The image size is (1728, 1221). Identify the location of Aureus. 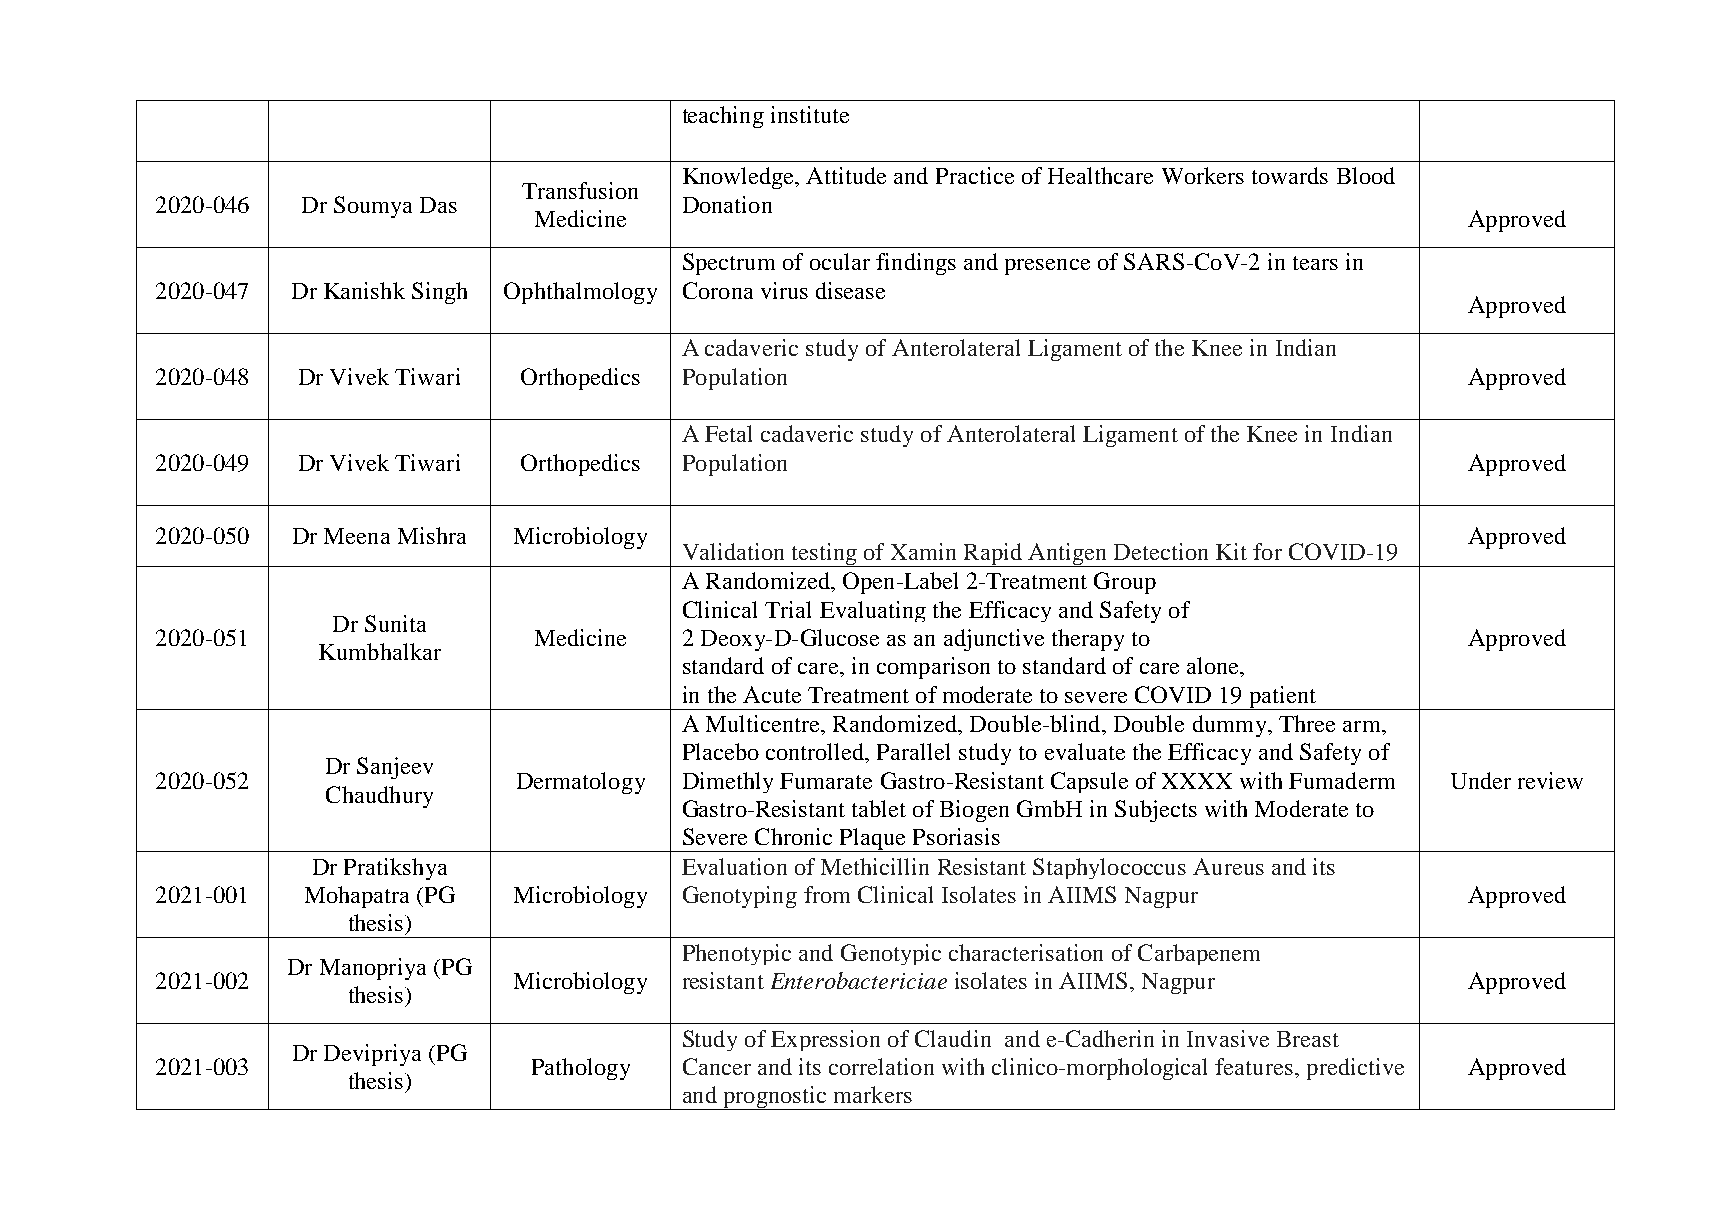
(1228, 866).
